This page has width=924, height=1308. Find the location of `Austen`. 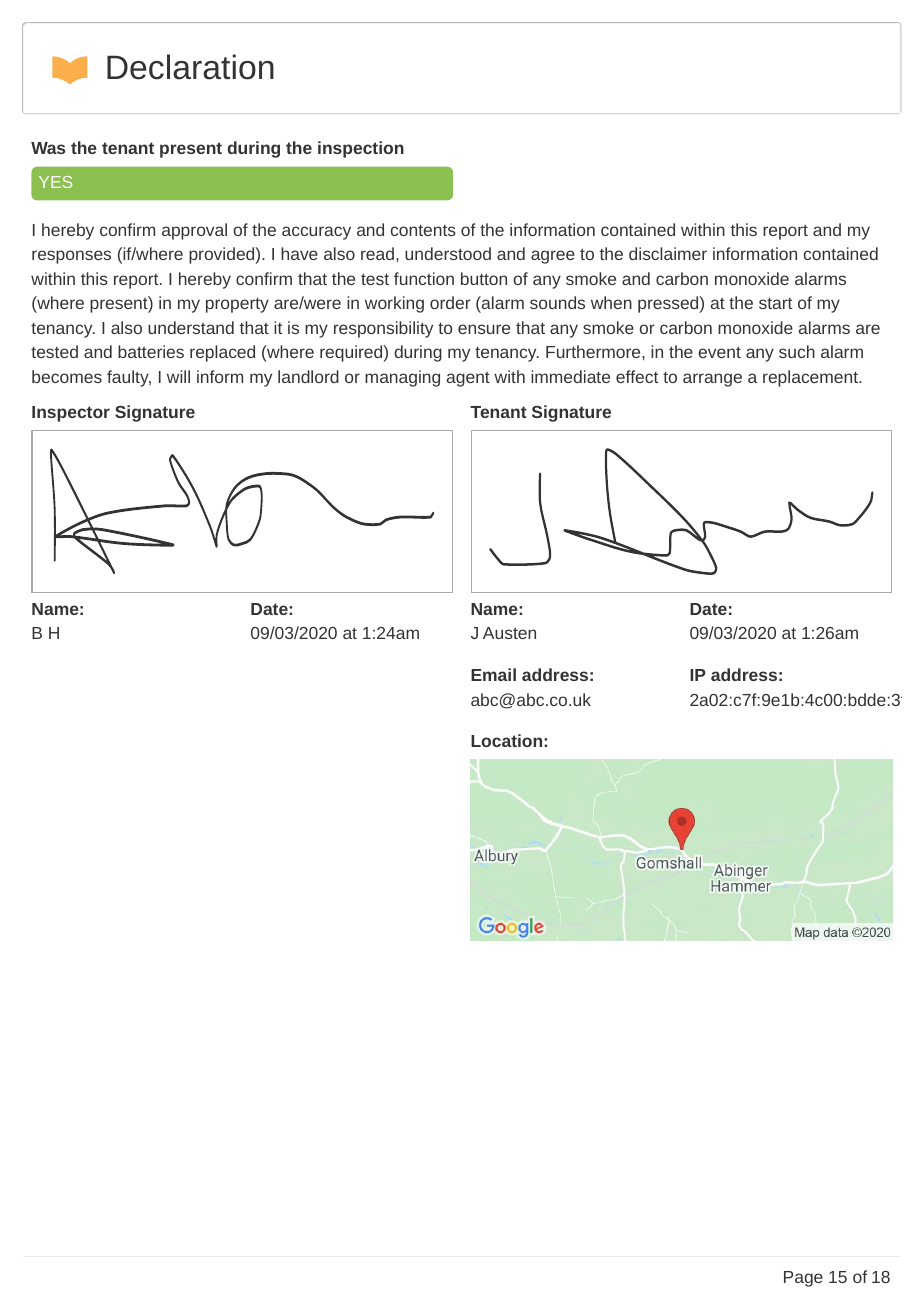

Austen is located at coordinates (509, 633).
